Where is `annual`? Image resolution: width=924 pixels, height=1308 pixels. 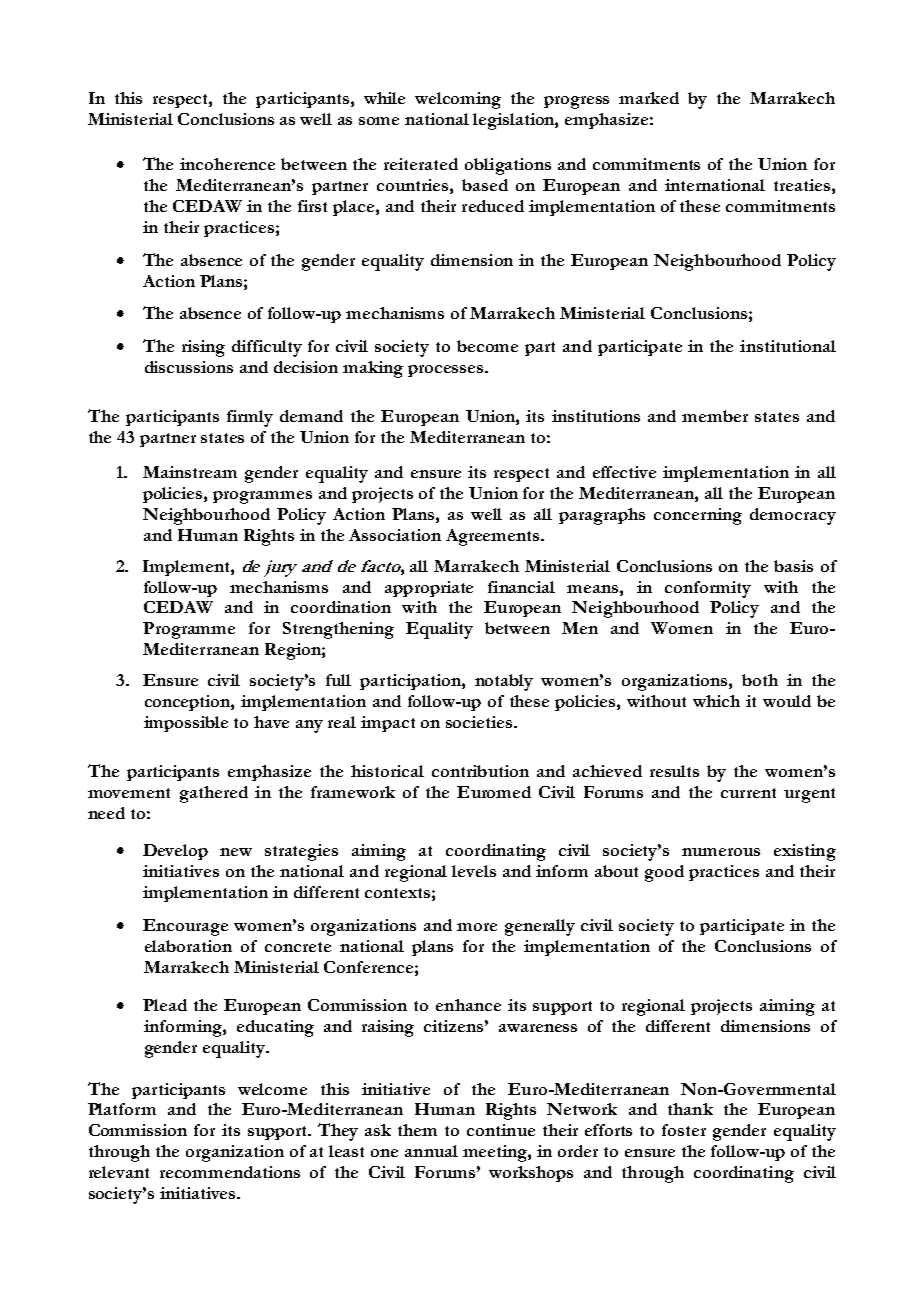
annual is located at coordinates (431, 1151).
